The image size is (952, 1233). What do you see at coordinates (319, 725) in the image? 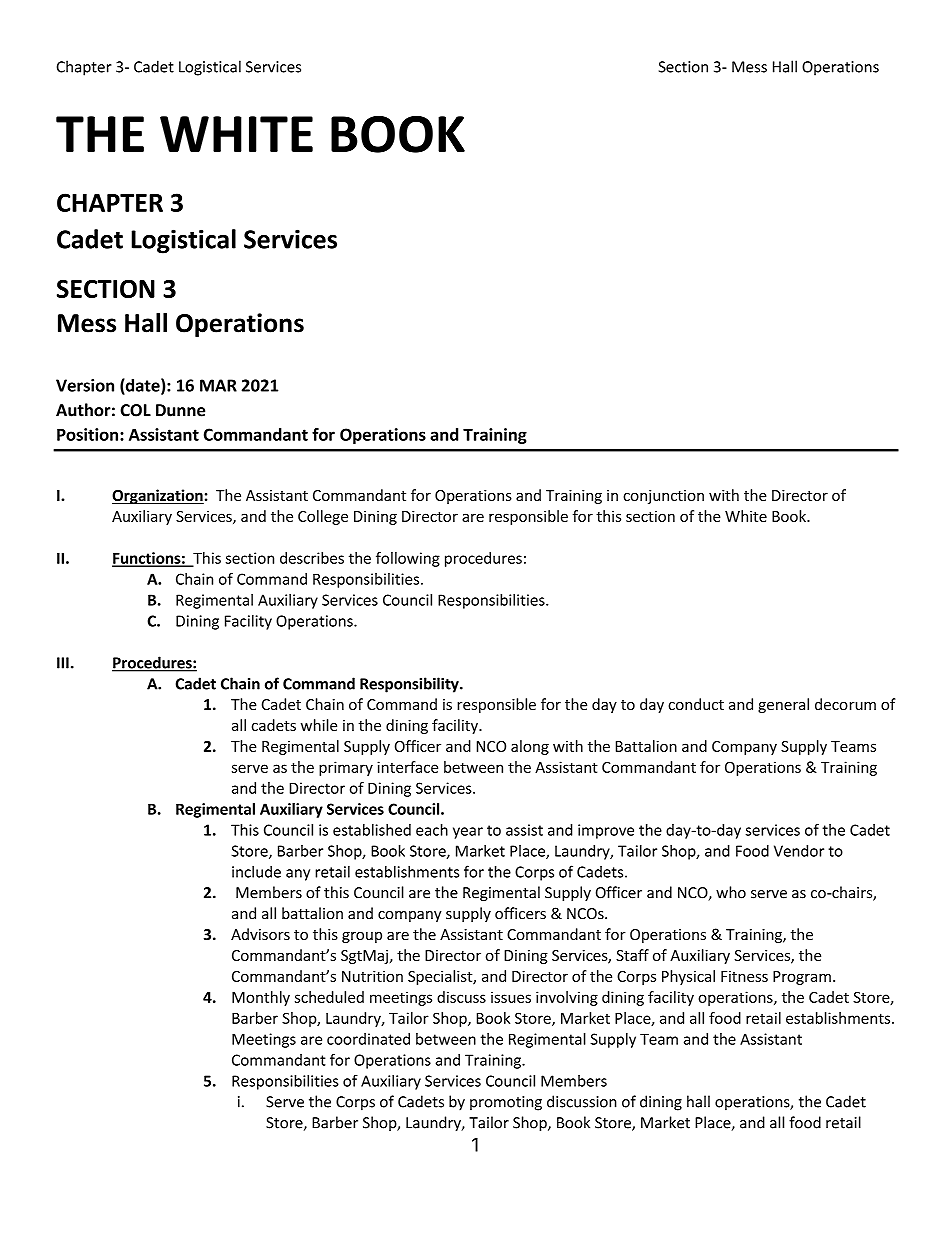
I see `while` at bounding box center [319, 725].
